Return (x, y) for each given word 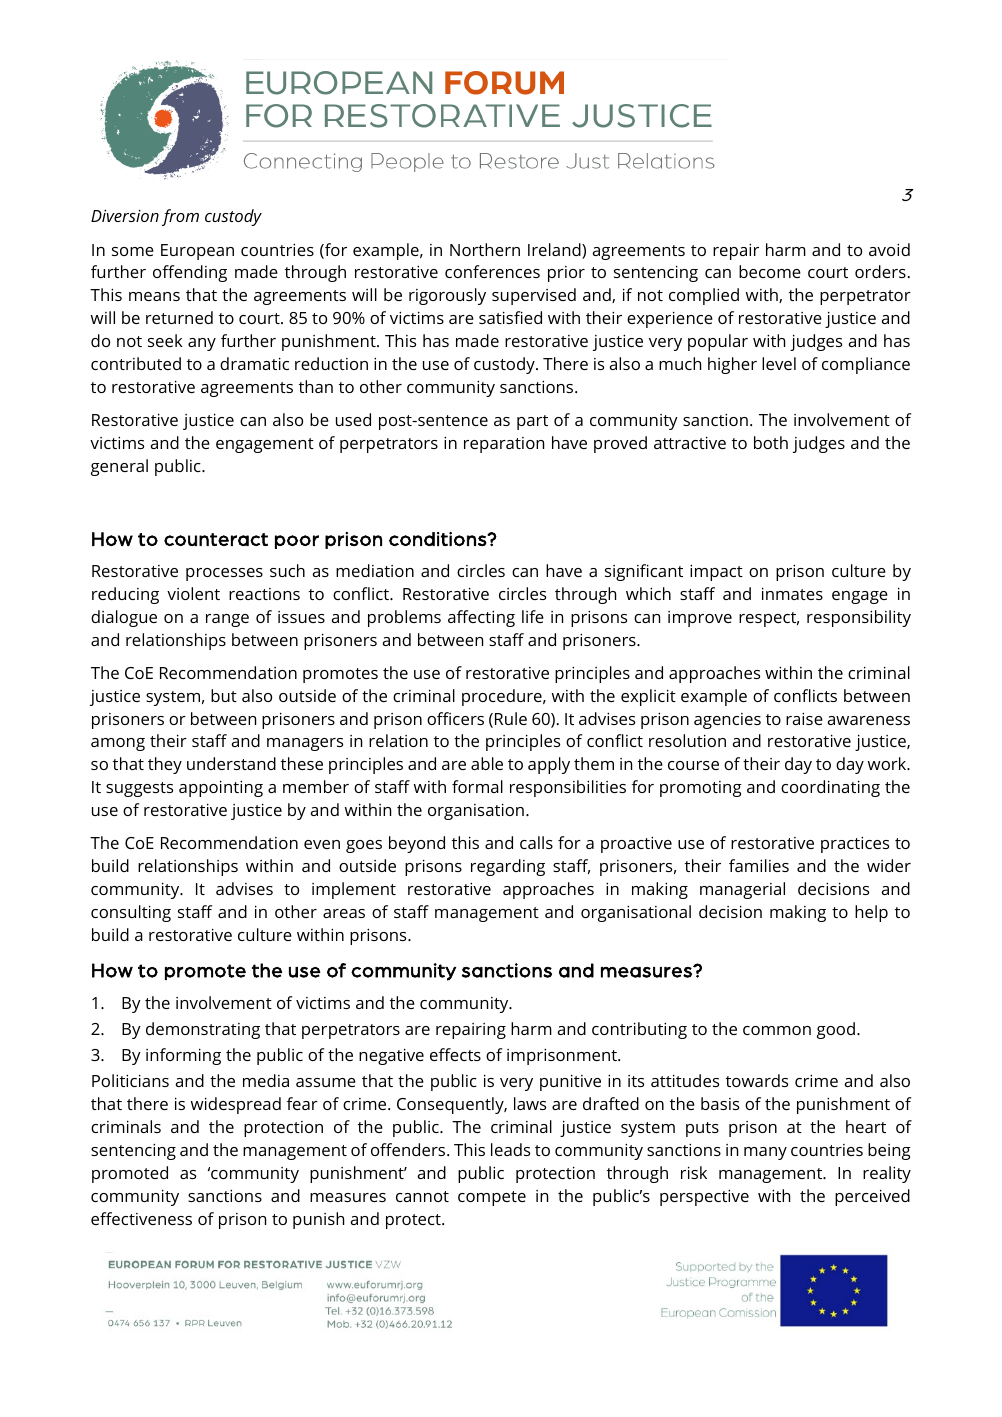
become (770, 271)
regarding (508, 867)
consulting (131, 913)
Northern (485, 249)
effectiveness (141, 1218)
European (197, 252)
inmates (792, 593)
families (759, 865)
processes (224, 574)
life (533, 616)
